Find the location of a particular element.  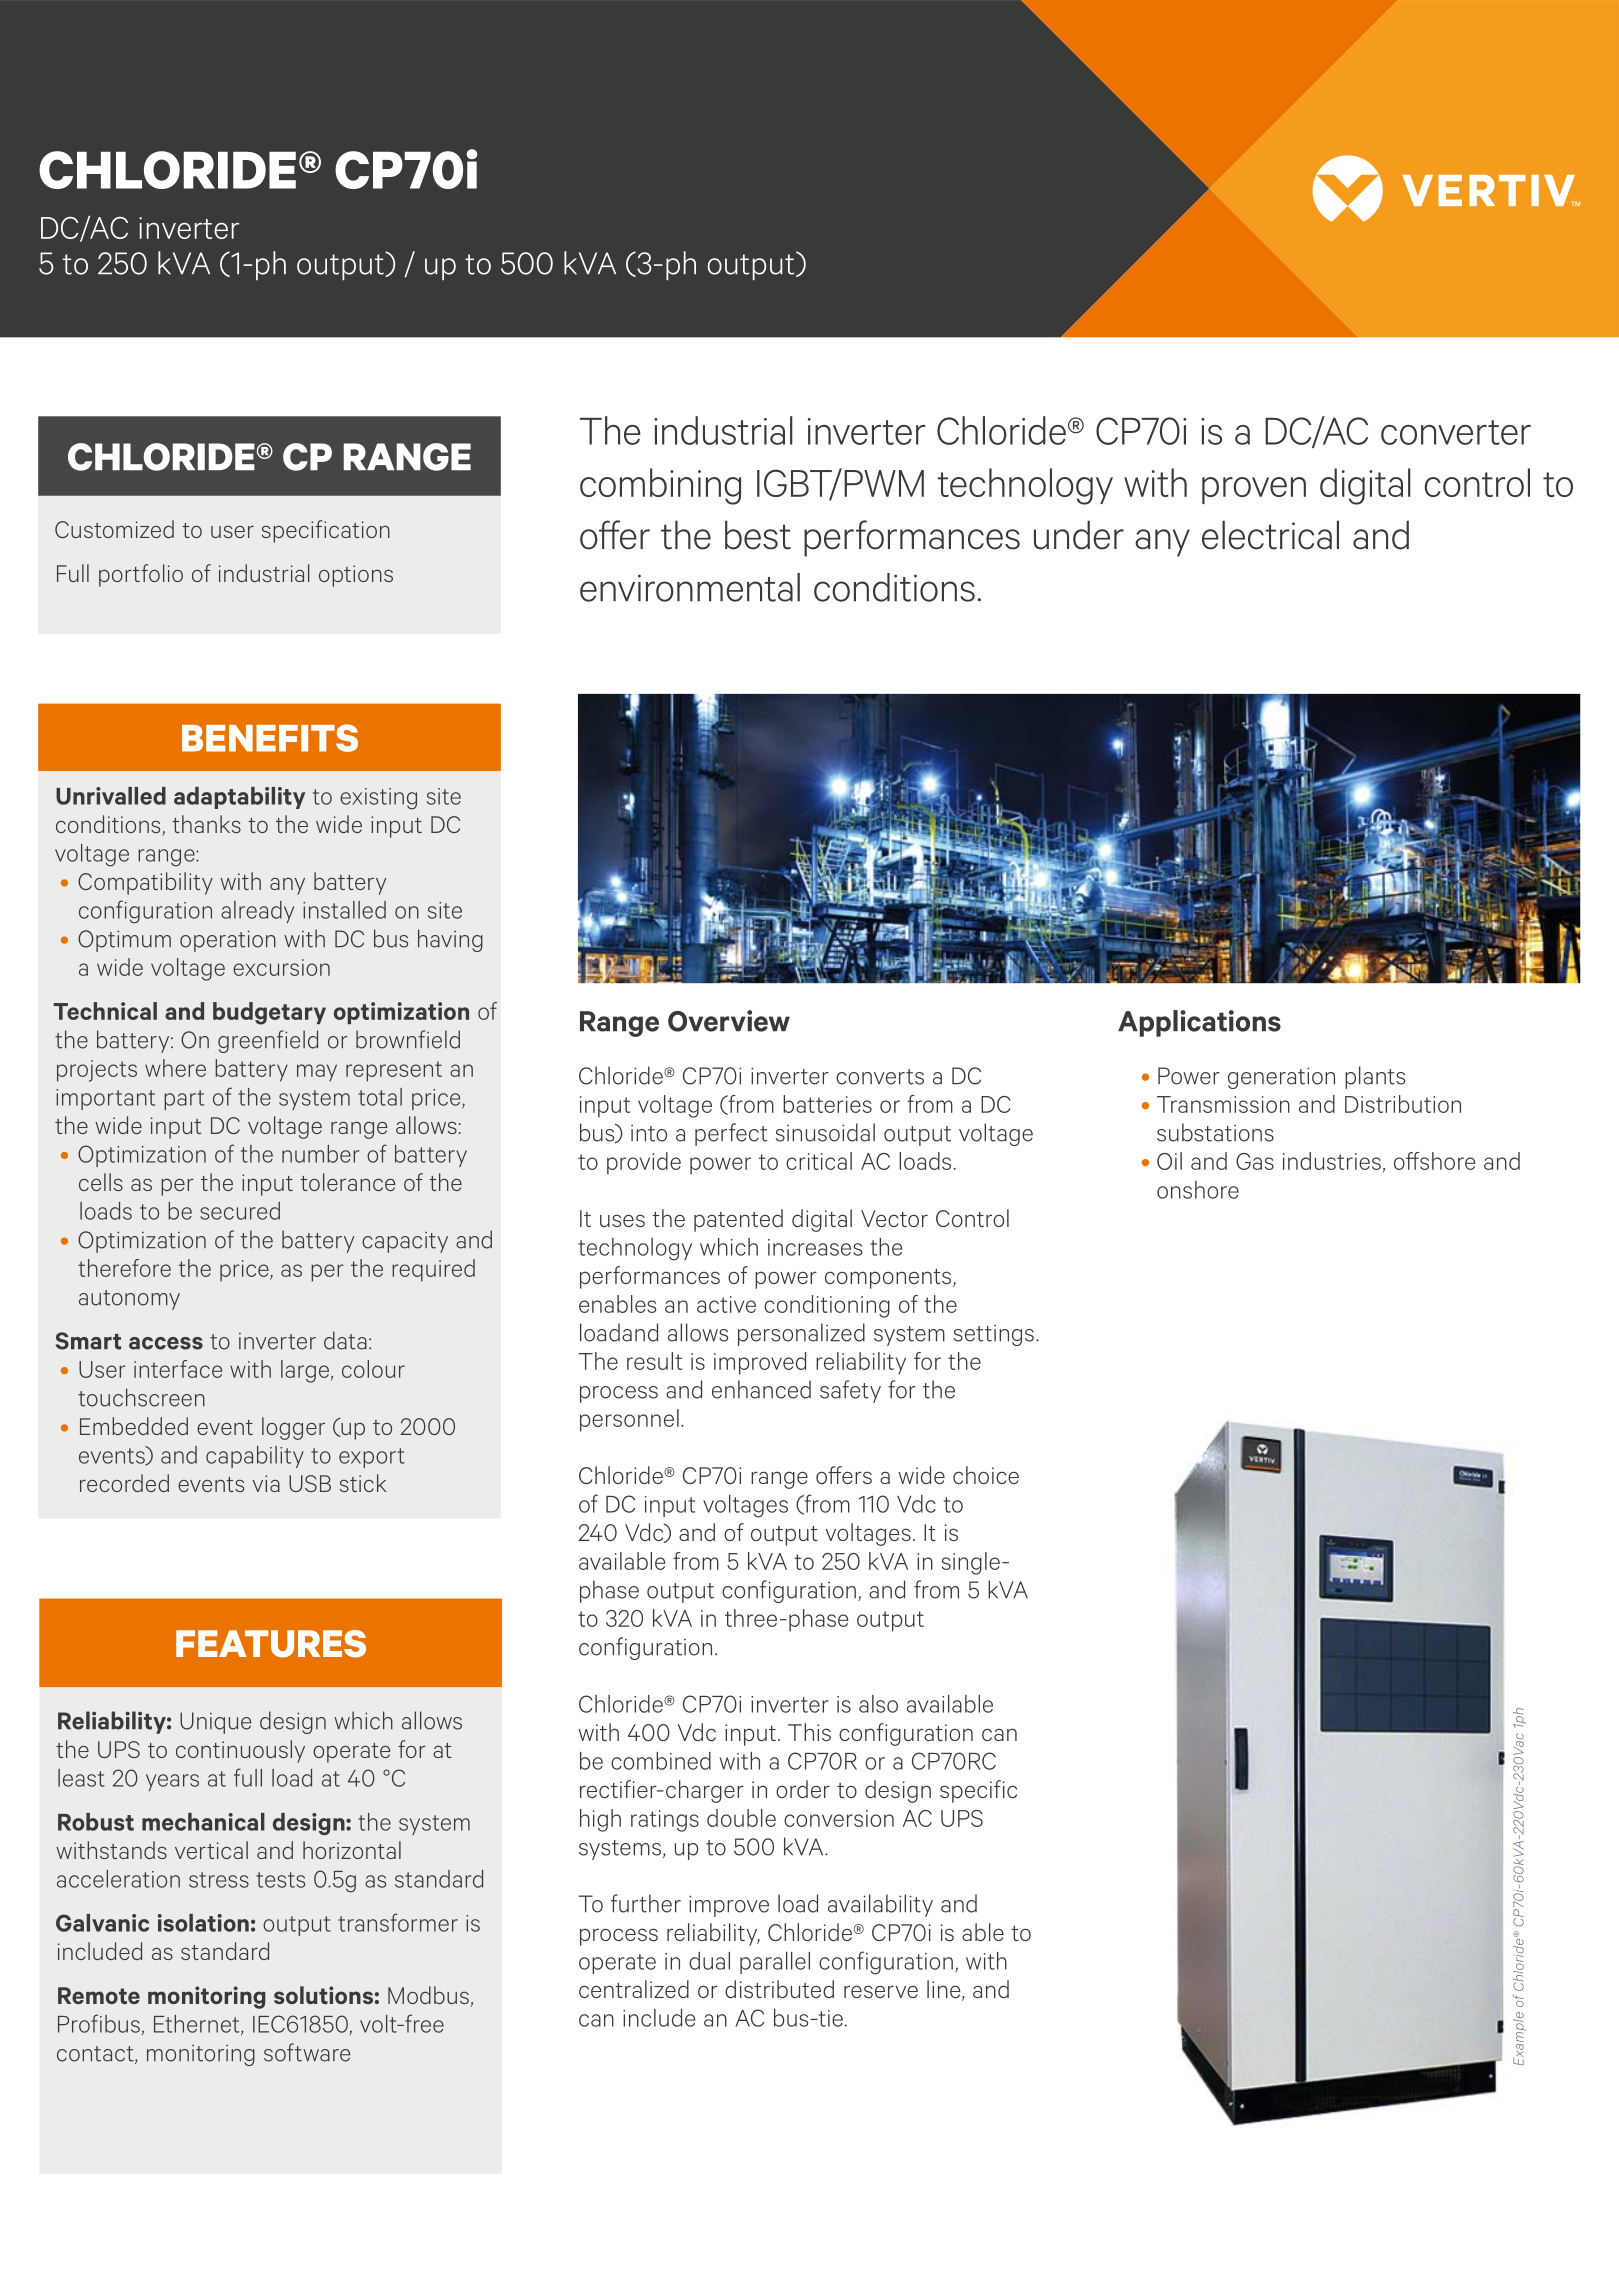

best is located at coordinates (758, 535).
